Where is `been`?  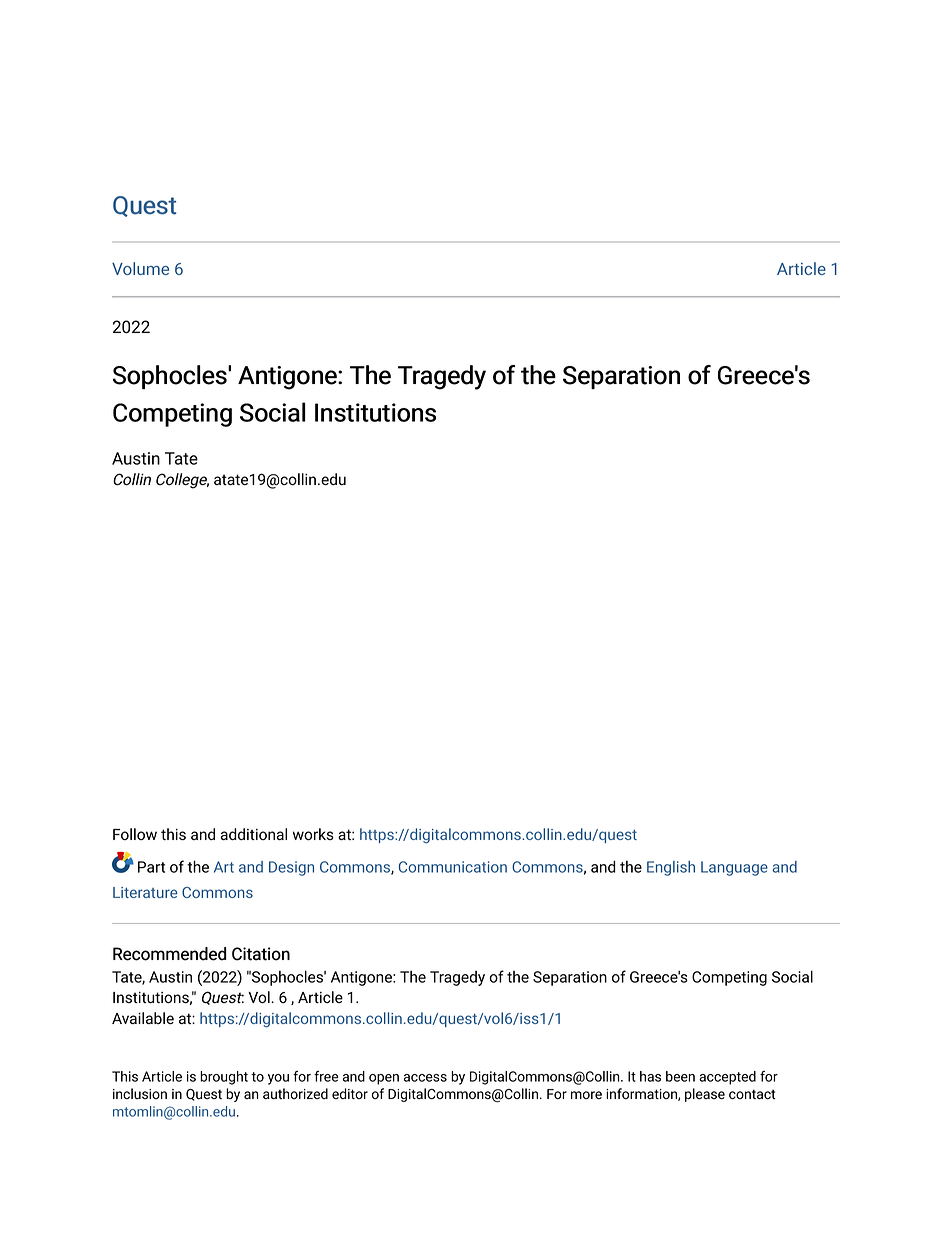
been is located at coordinates (680, 1076).
